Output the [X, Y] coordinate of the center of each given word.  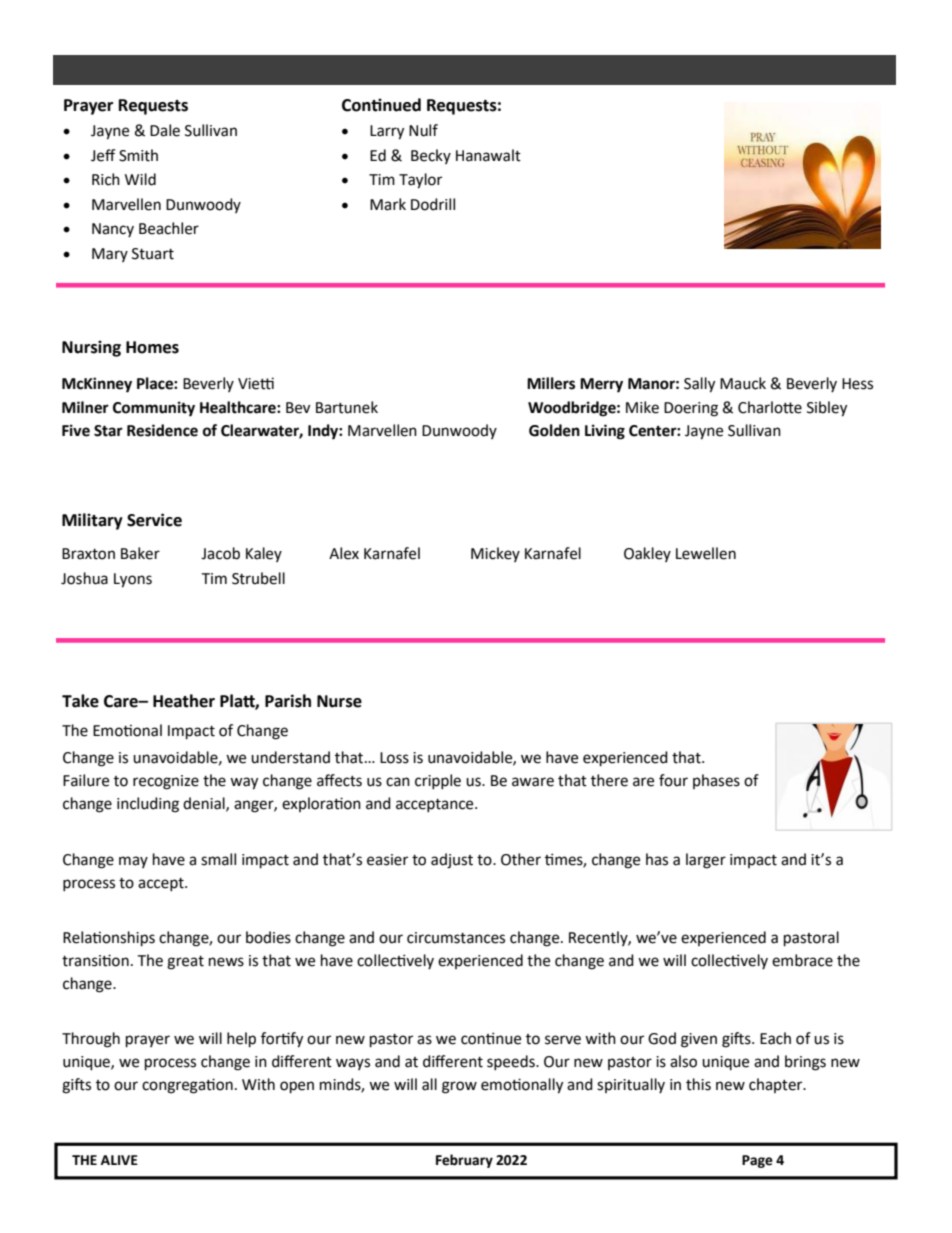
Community [154, 409]
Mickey [495, 554]
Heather [184, 701]
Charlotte [770, 407]
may [133, 862]
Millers [551, 383]
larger [706, 861]
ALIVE [119, 1160]
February [464, 1161]
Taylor [420, 181]
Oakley [647, 554]
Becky [431, 156]
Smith [138, 155]
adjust [452, 861]
